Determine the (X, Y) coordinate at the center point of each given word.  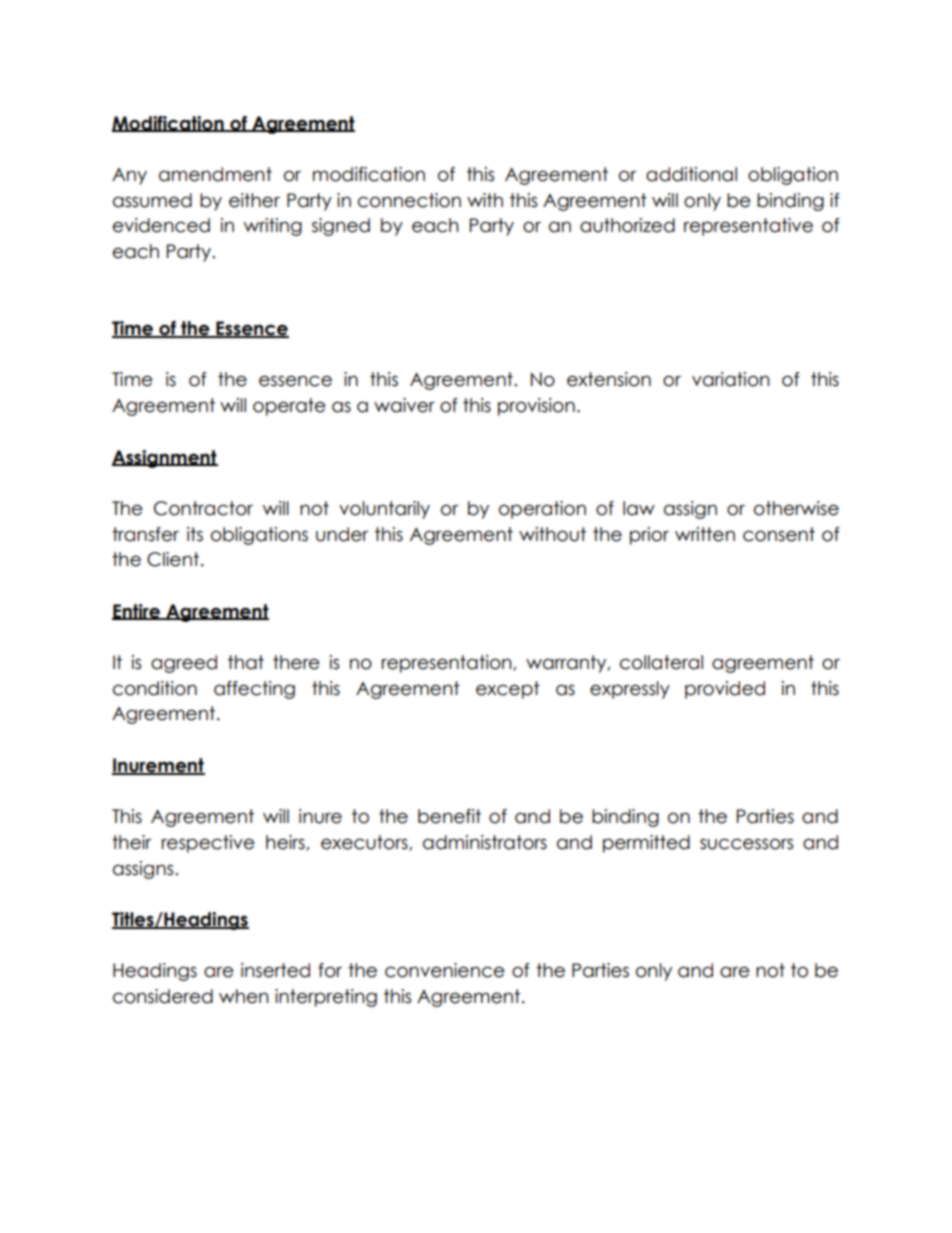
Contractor (203, 508)
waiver (404, 405)
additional (691, 174)
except (508, 690)
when (244, 996)
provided (725, 690)
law (639, 508)
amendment (215, 174)
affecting (254, 690)
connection (409, 200)
